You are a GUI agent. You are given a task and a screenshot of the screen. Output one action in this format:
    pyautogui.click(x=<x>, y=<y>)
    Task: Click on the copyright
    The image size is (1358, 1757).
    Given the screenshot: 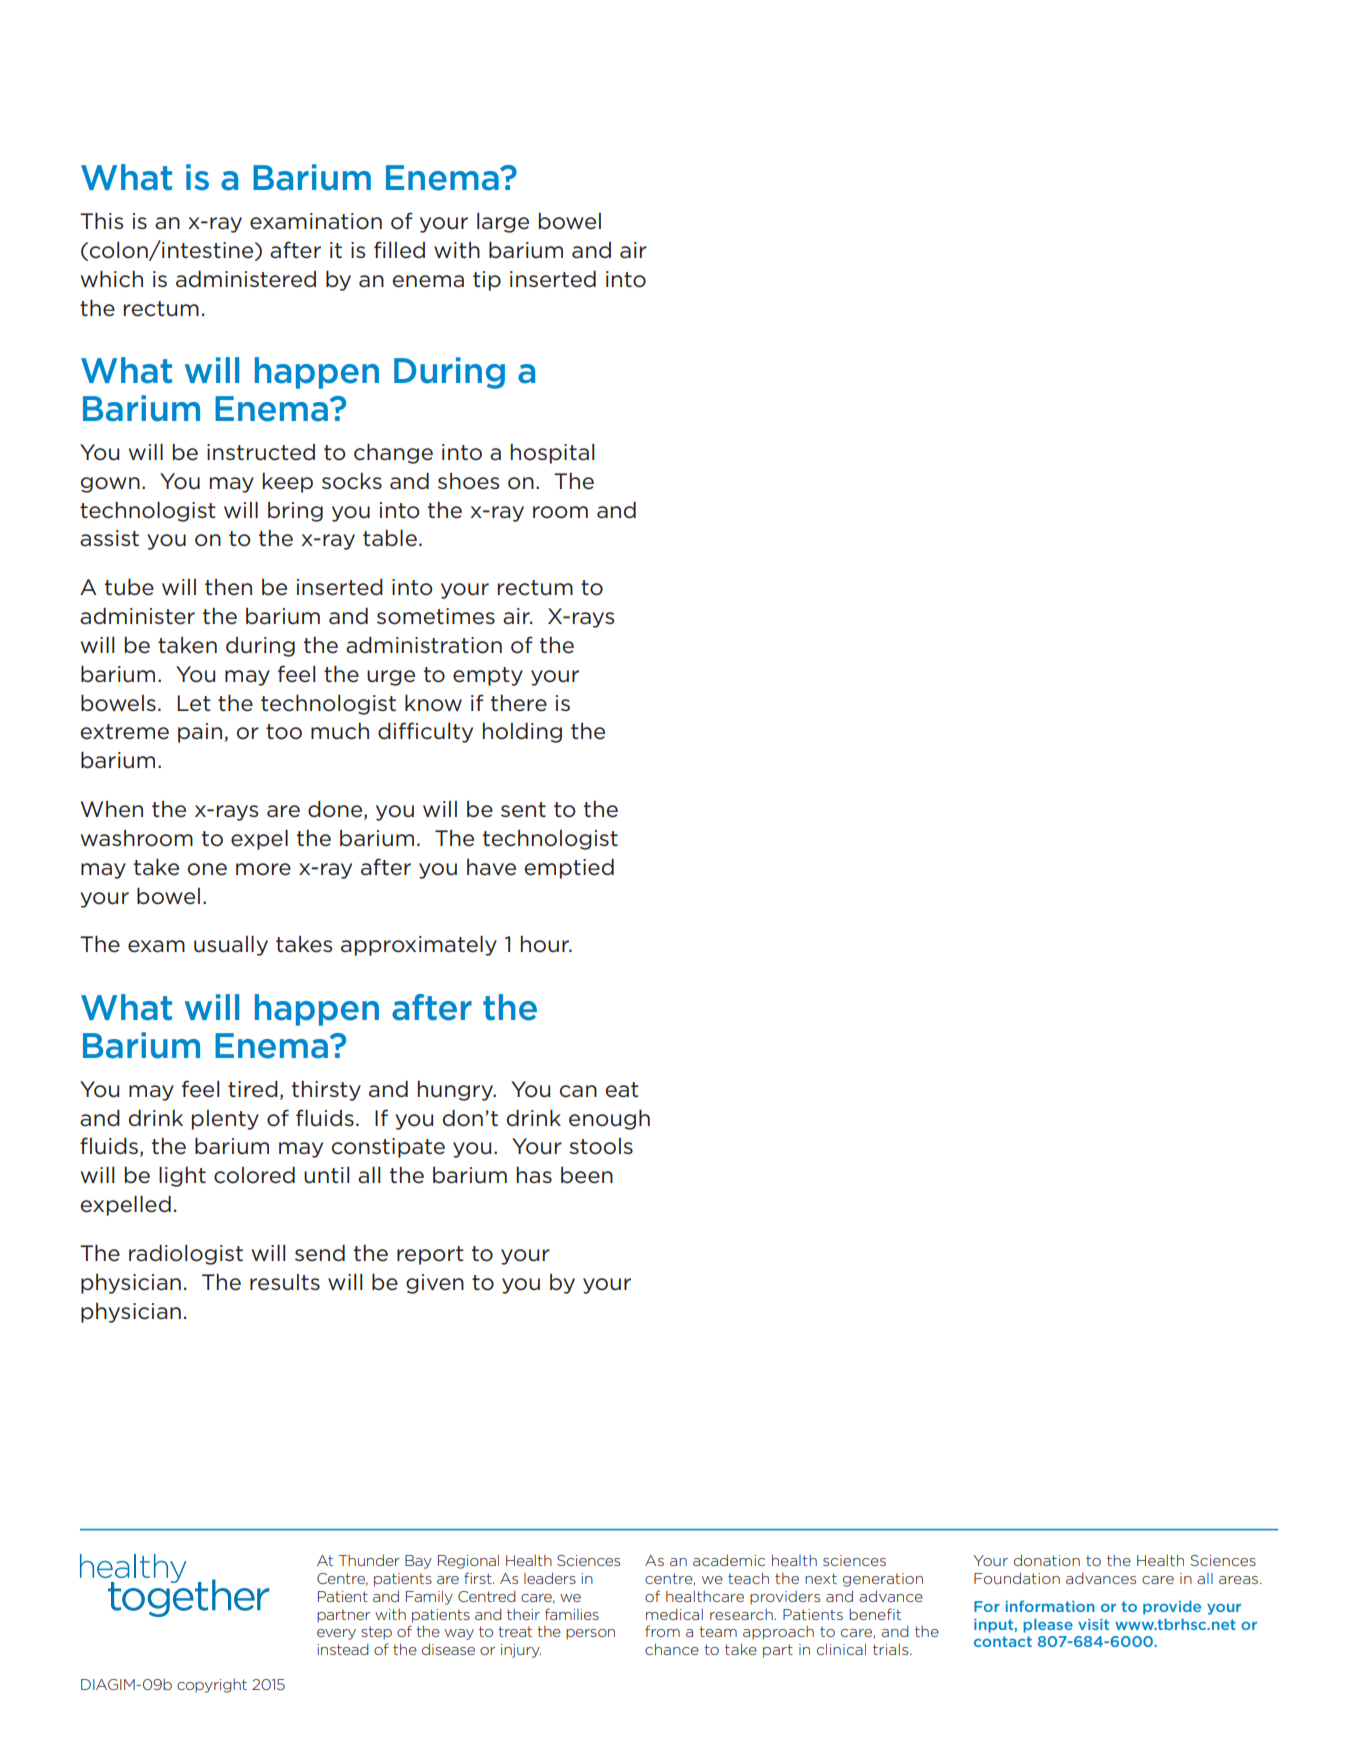 What is the action you would take?
    pyautogui.click(x=212, y=1686)
